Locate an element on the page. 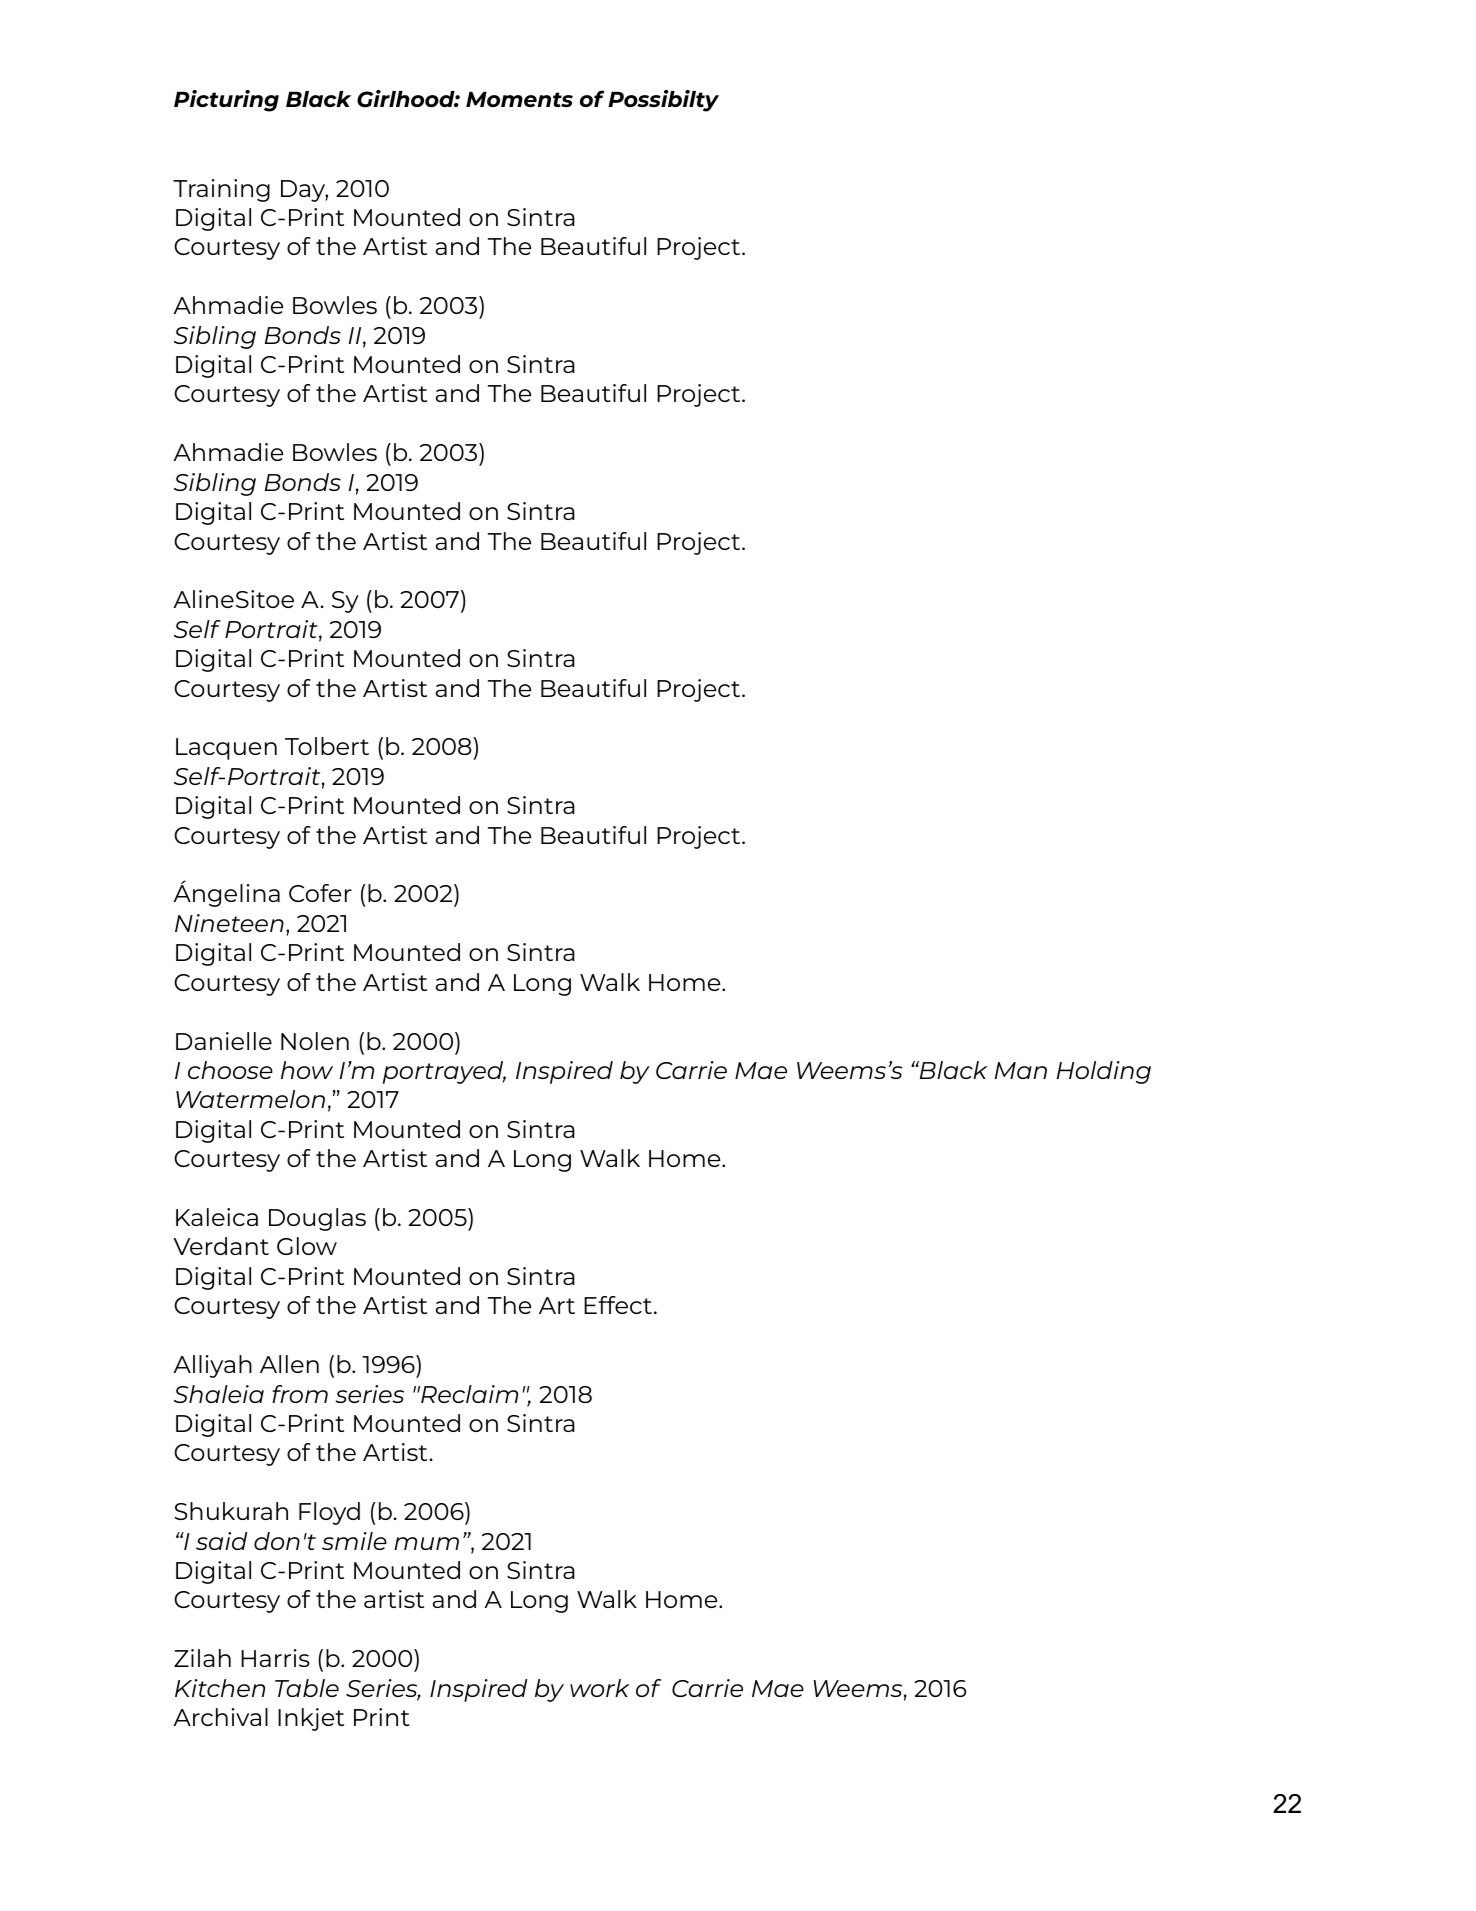  Effect is located at coordinates (618, 1305).
